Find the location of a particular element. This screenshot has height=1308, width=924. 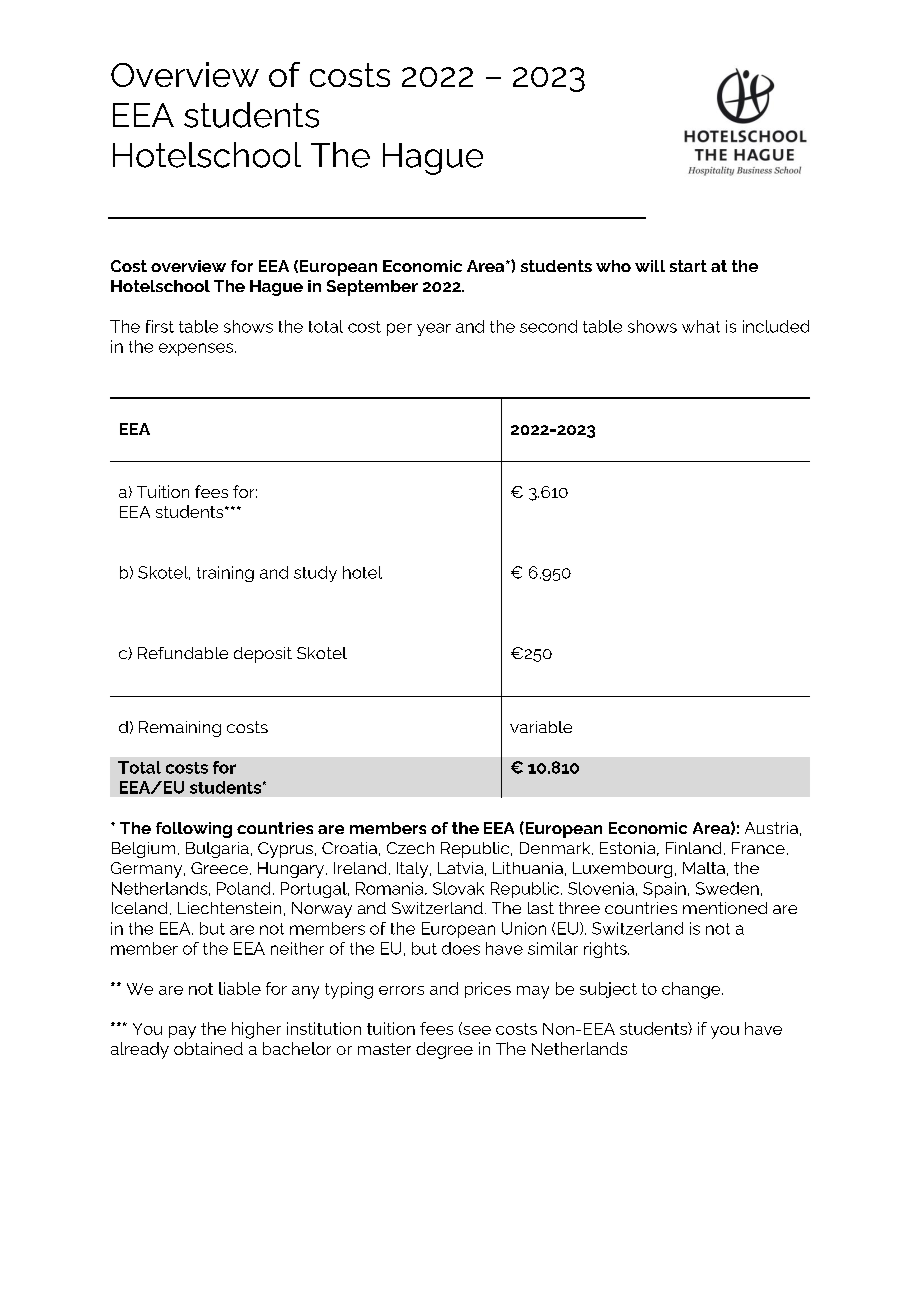

what is located at coordinates (701, 326).
